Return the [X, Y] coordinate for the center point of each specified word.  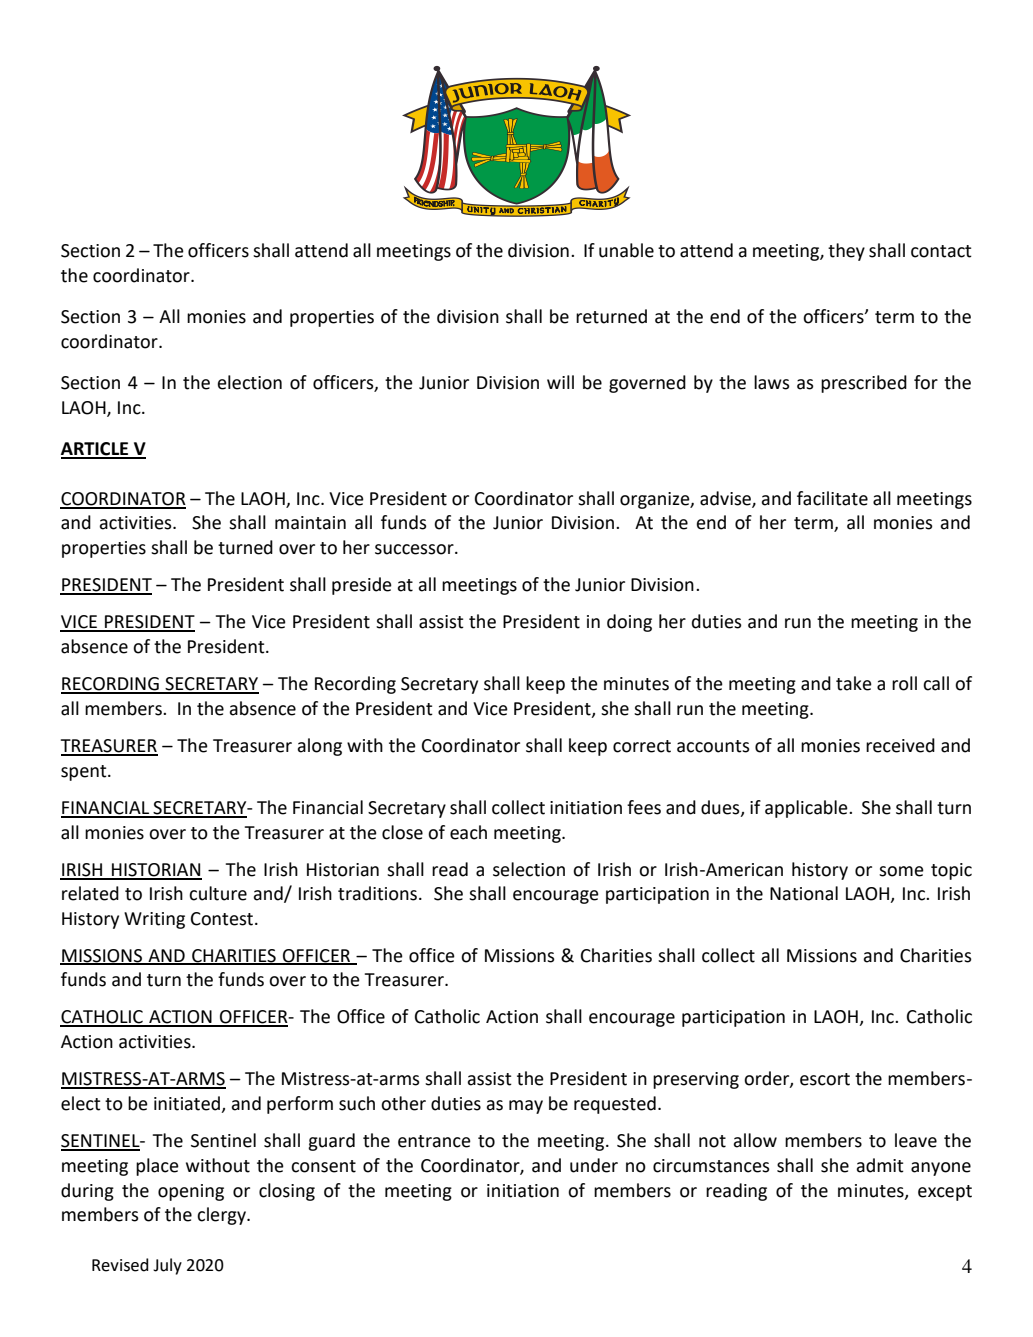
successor [415, 549]
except [945, 1193]
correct [642, 746]
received [900, 745]
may [526, 1107]
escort [825, 1079]
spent [85, 773]
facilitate [832, 498]
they [846, 252]
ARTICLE [96, 450]
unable [626, 250]
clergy [222, 1216]
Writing [154, 920]
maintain [310, 523]
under [594, 1165]
